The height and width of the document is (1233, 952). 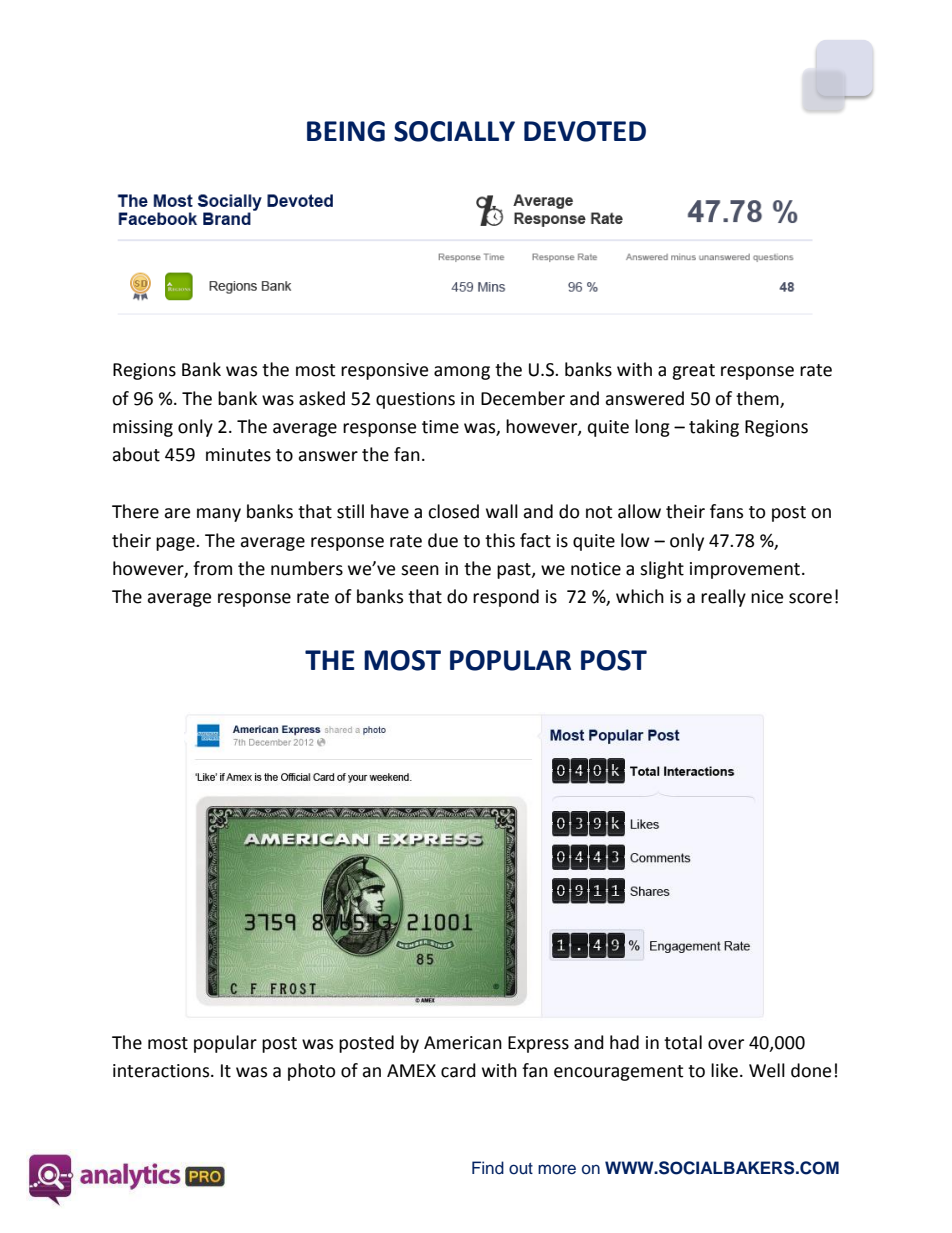 What do you see at coordinates (585, 131) in the document?
I see `DEVOTED` at bounding box center [585, 131].
